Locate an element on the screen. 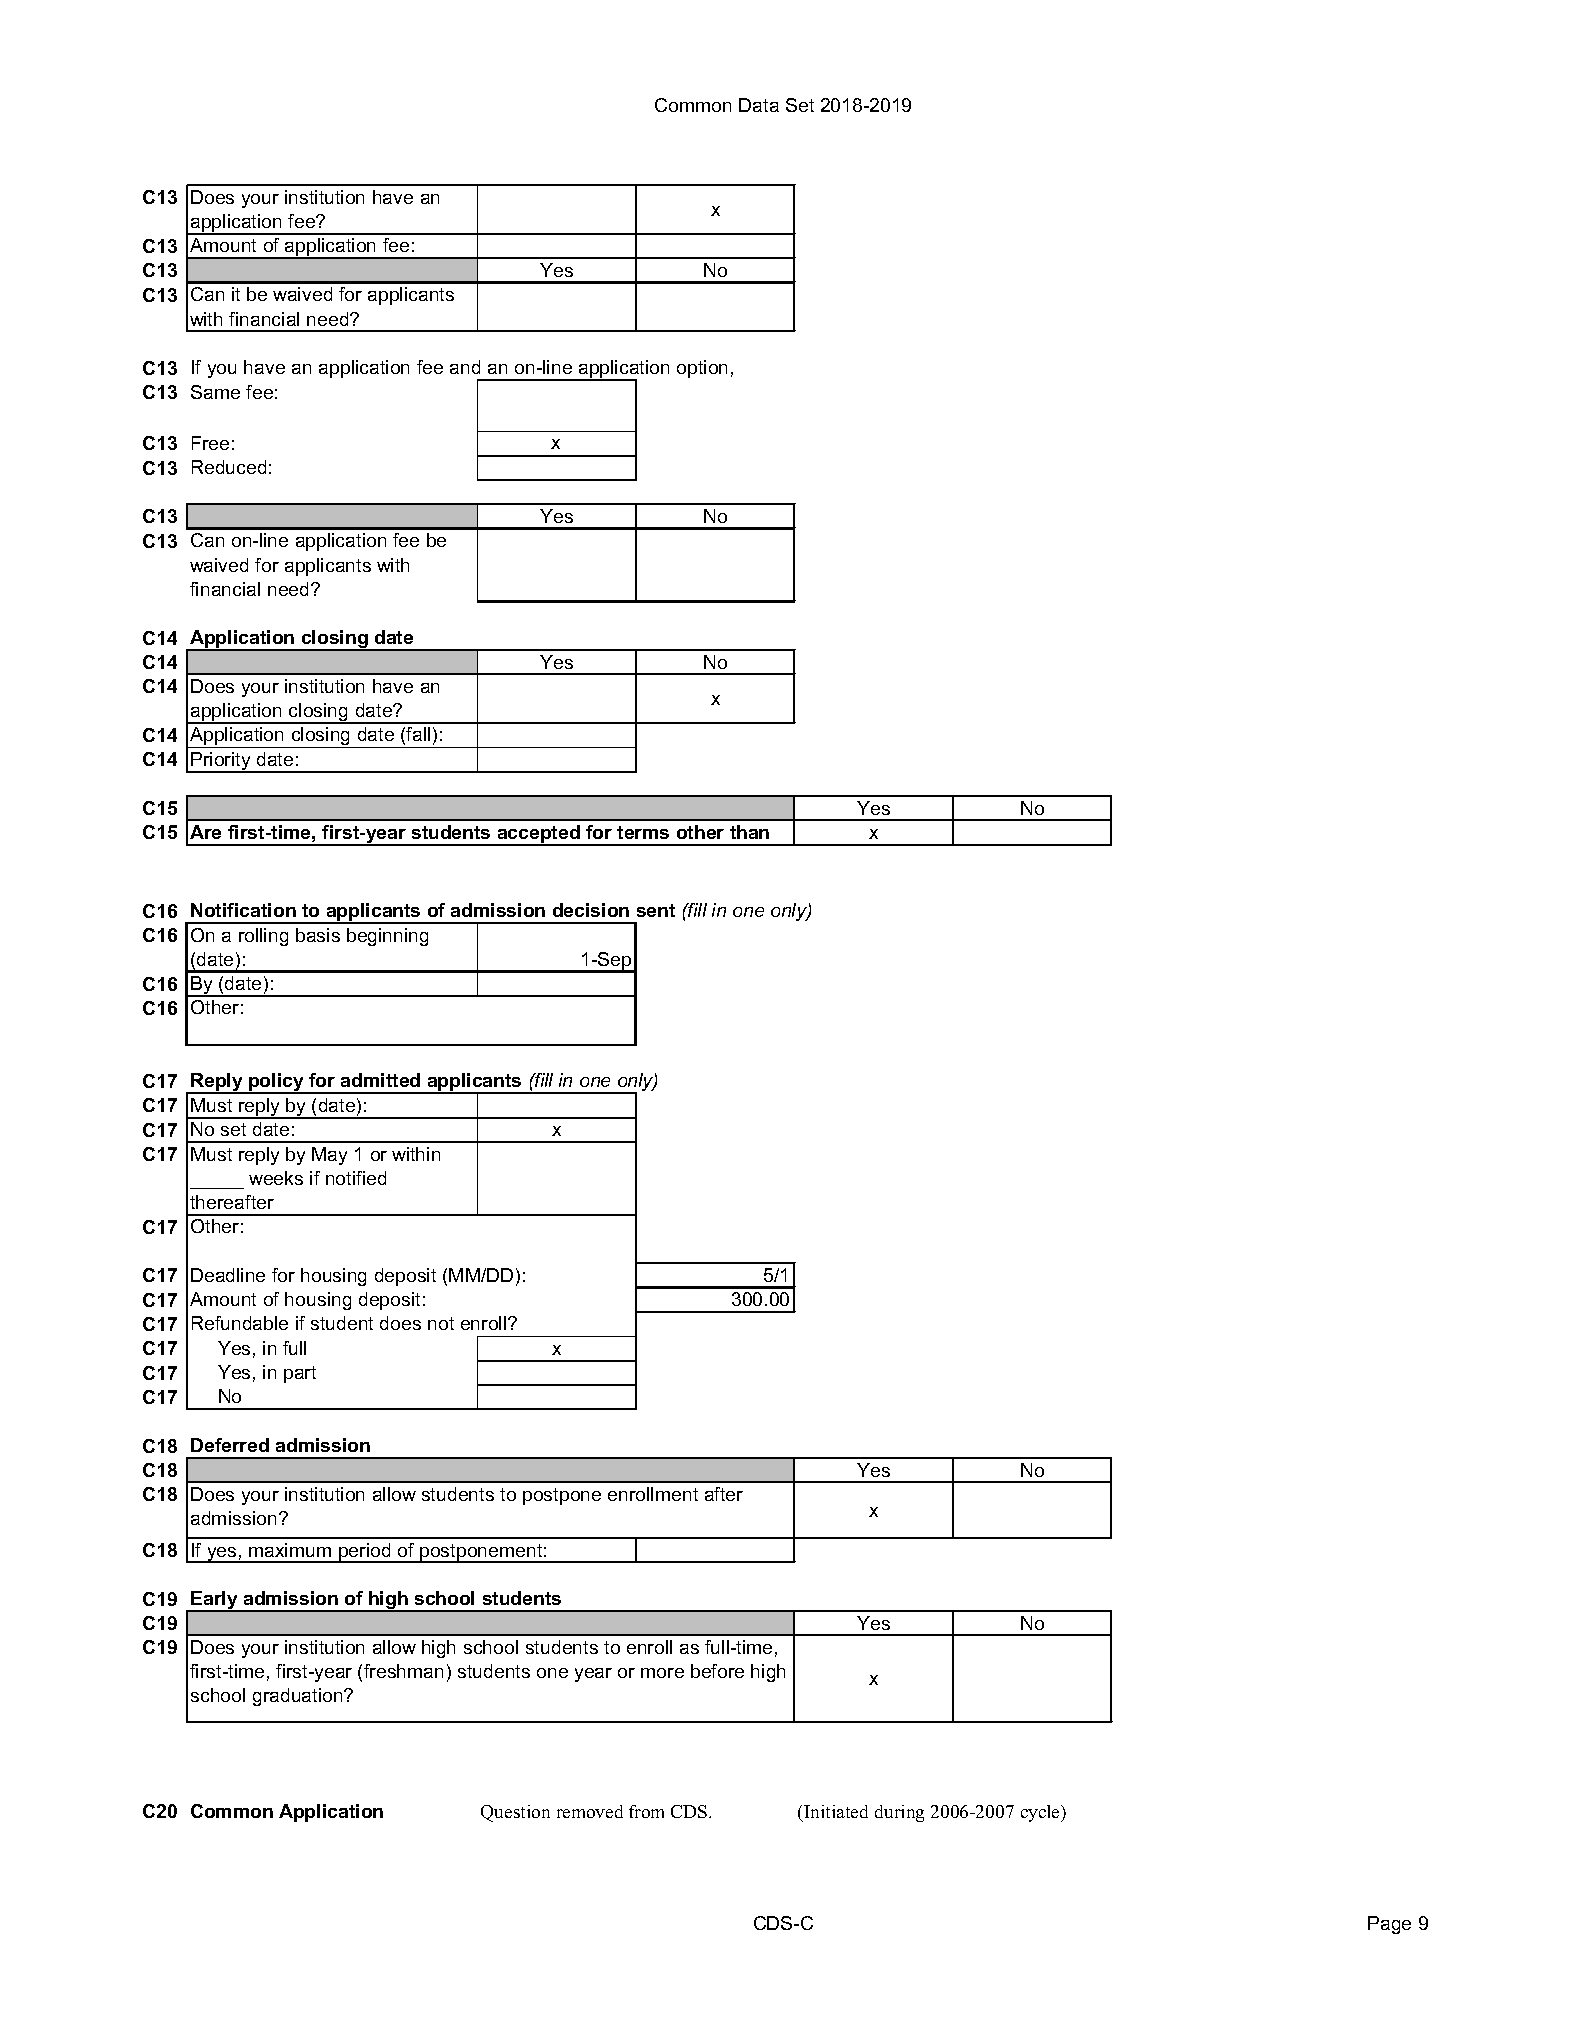 This screenshot has width=1569, height=2031. admitted is located at coordinates (380, 1080).
